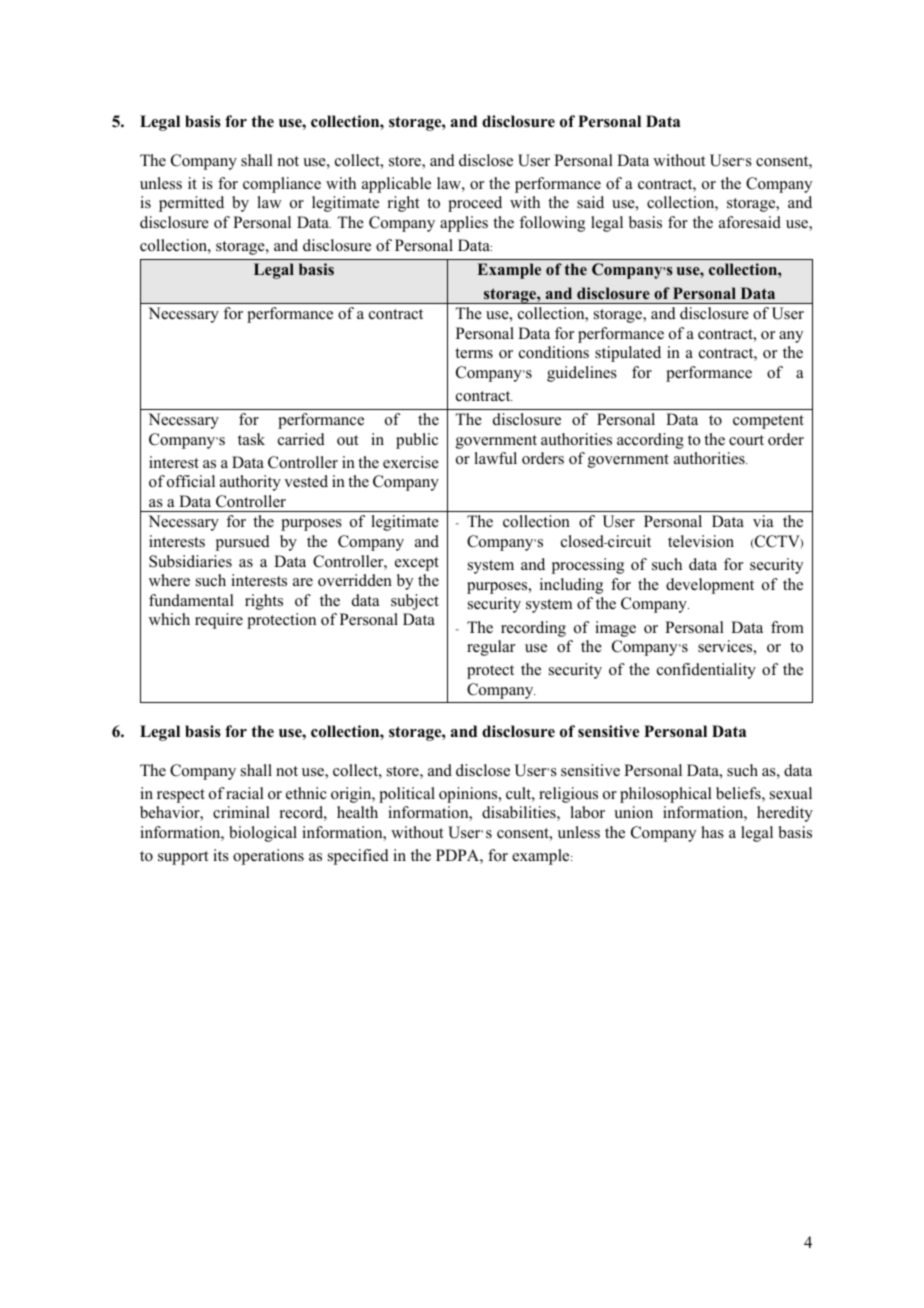 This document has width=924, height=1308. Describe the element at coordinates (417, 564) in the document. I see `except` at that location.
